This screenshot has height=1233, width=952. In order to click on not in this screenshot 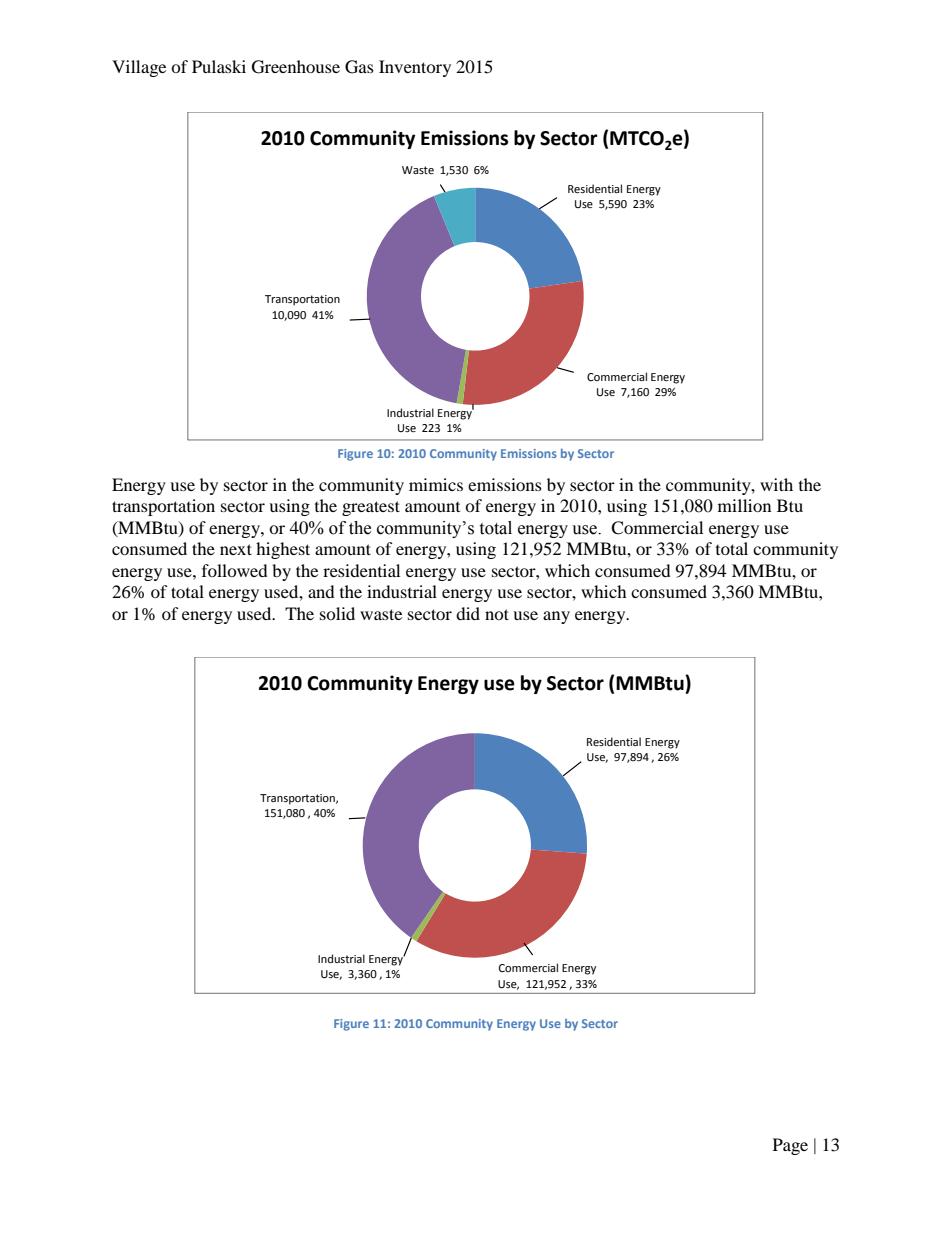, I will do `click(497, 614)`.
